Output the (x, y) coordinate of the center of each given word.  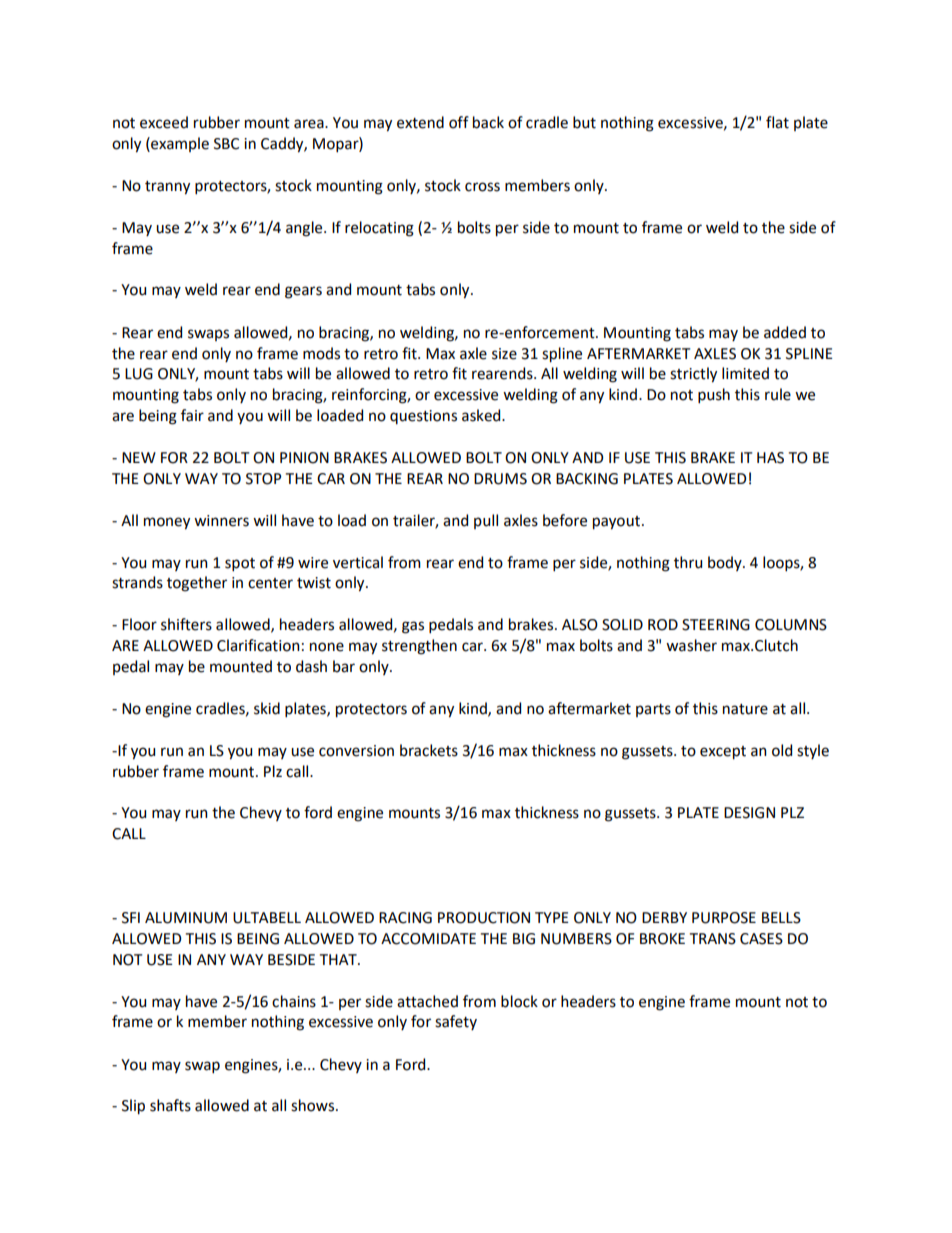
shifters (186, 624)
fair (192, 415)
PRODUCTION (484, 918)
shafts (170, 1105)
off (459, 122)
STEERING (716, 625)
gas (413, 627)
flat (777, 122)
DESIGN (749, 813)
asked (482, 415)
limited (745, 373)
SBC (226, 144)
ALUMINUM (186, 918)
